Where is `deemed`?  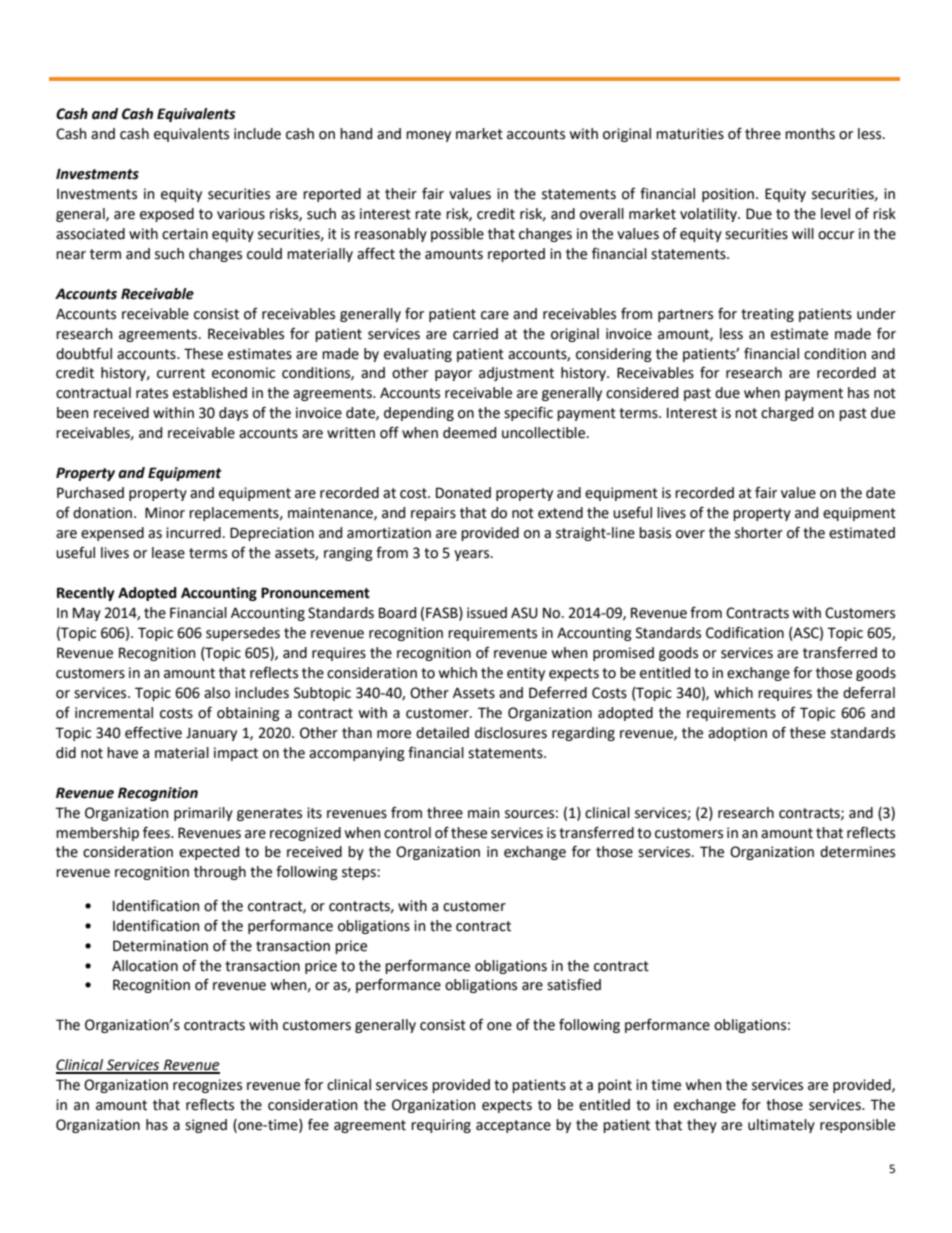
deemed is located at coordinates (469, 433).
